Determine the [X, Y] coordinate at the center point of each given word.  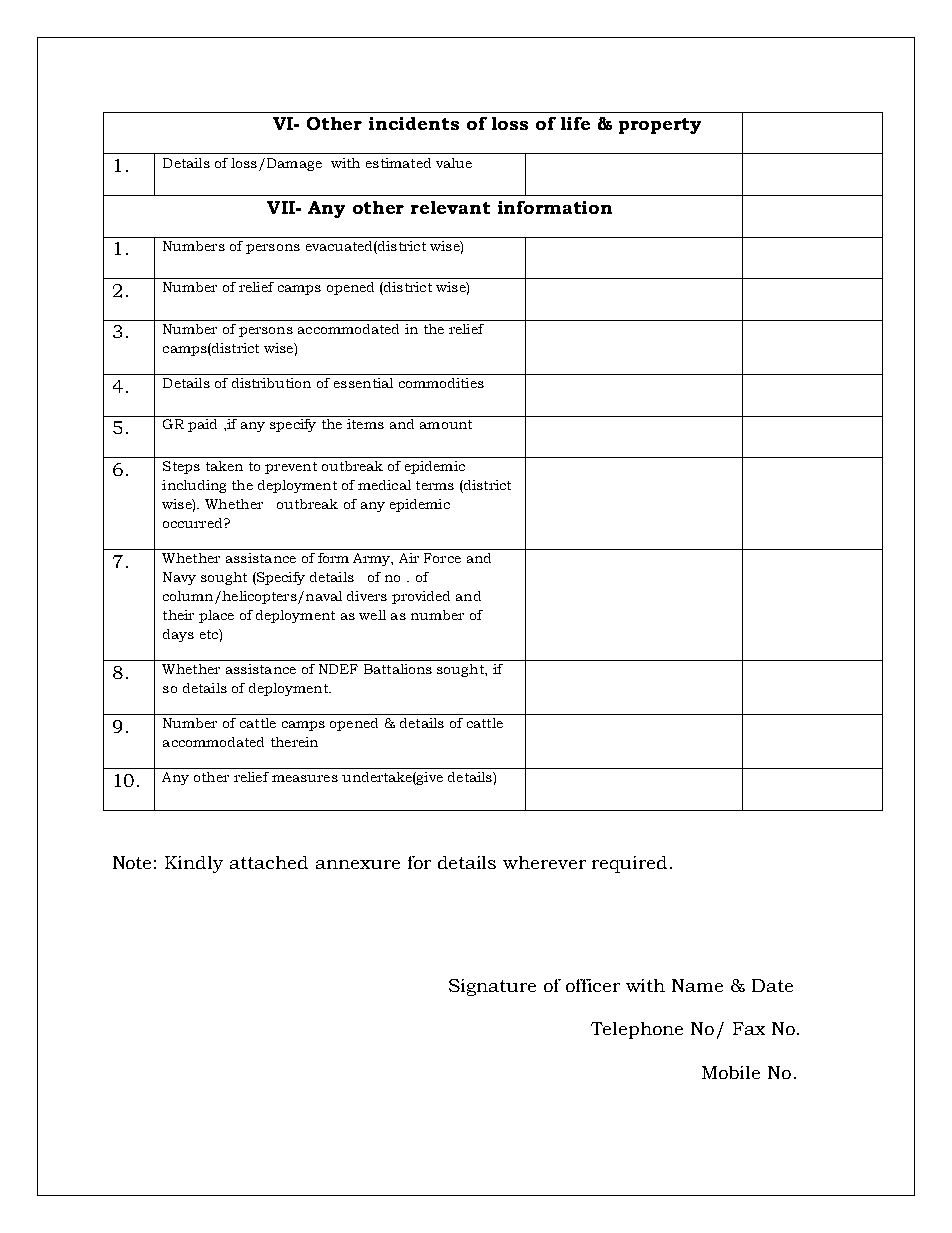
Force [442, 558]
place [216, 616]
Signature [492, 987]
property [660, 126]
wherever [544, 862]
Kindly [194, 864]
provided [421, 597]
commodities [441, 383]
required [629, 864]
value [454, 163]
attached [269, 862]
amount [446, 424]
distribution [271, 383]
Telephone [637, 1030]
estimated [398, 163]
